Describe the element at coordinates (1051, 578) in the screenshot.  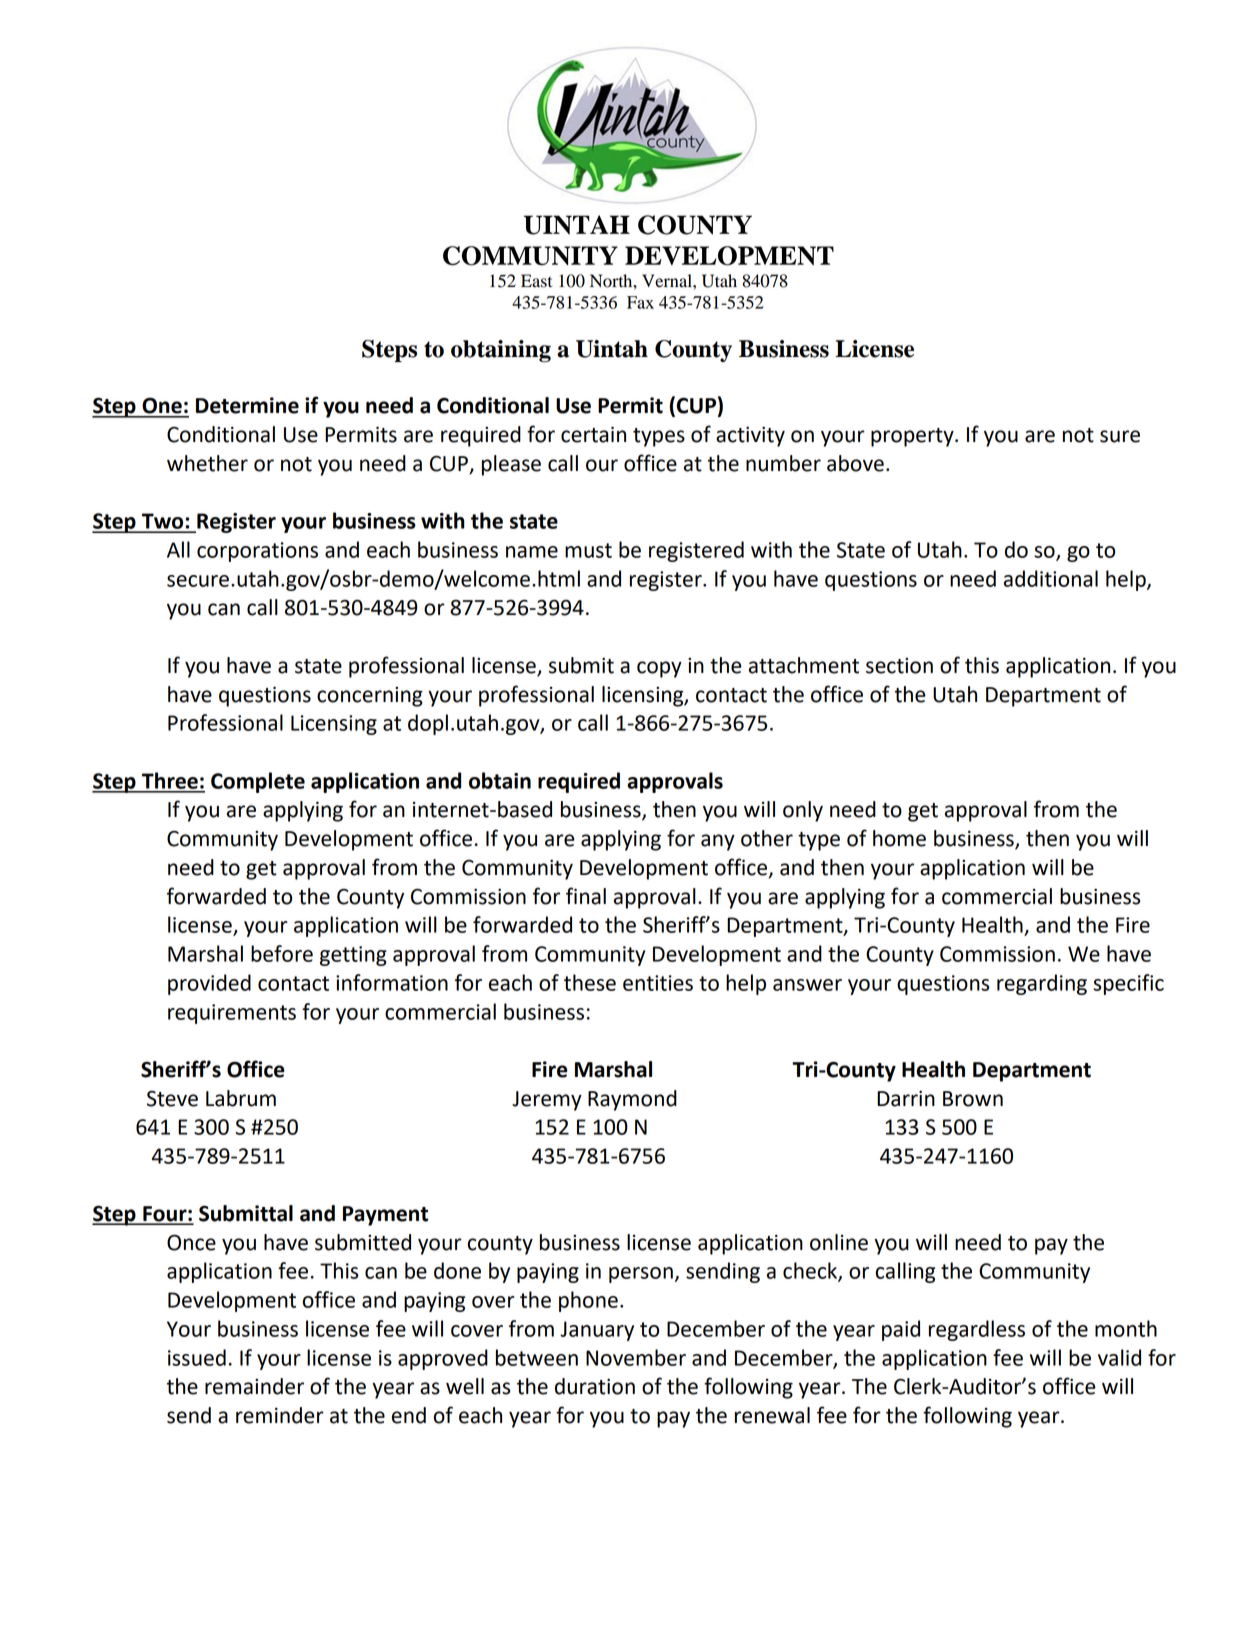
I see `additional` at that location.
